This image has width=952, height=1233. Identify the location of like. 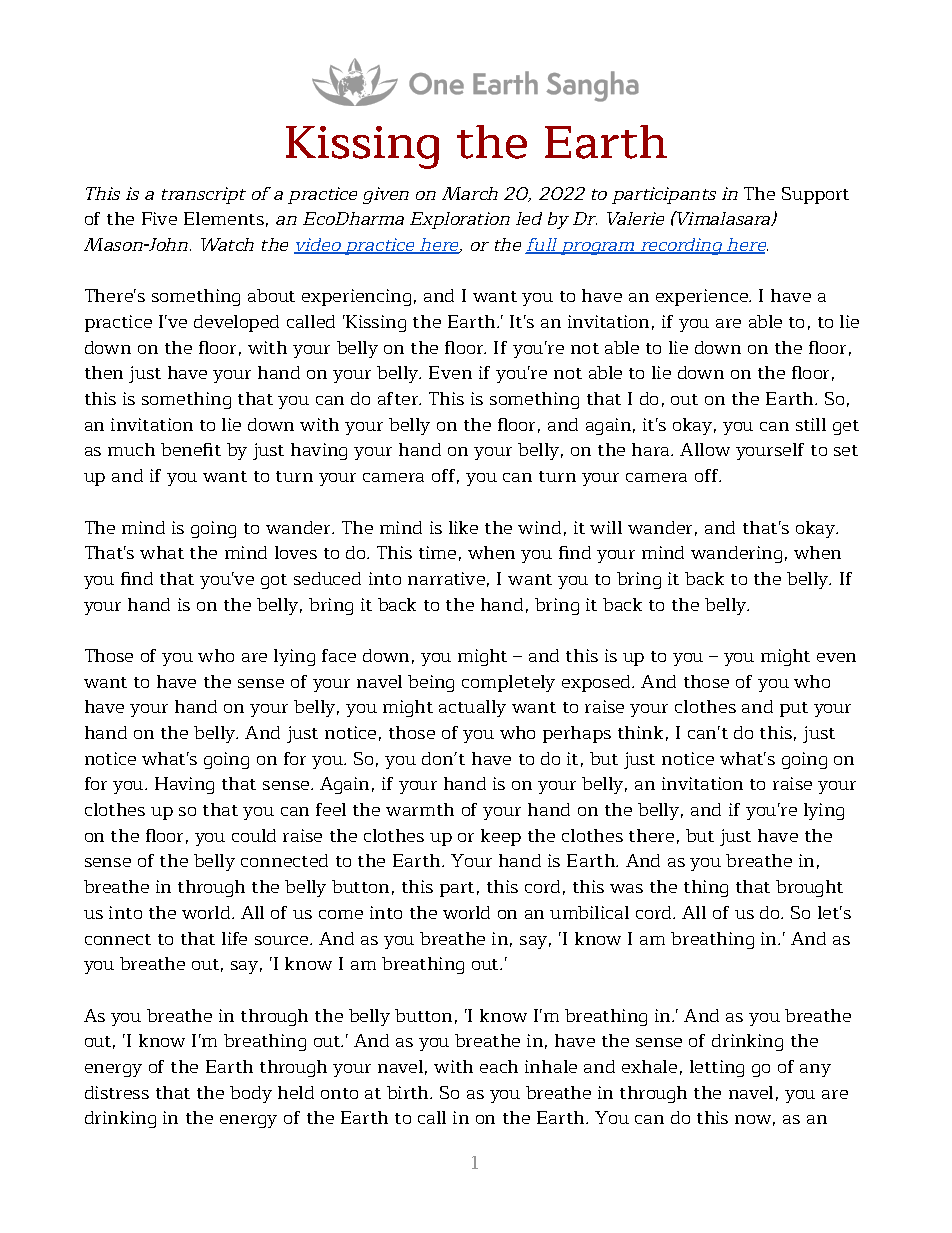
(463, 527).
